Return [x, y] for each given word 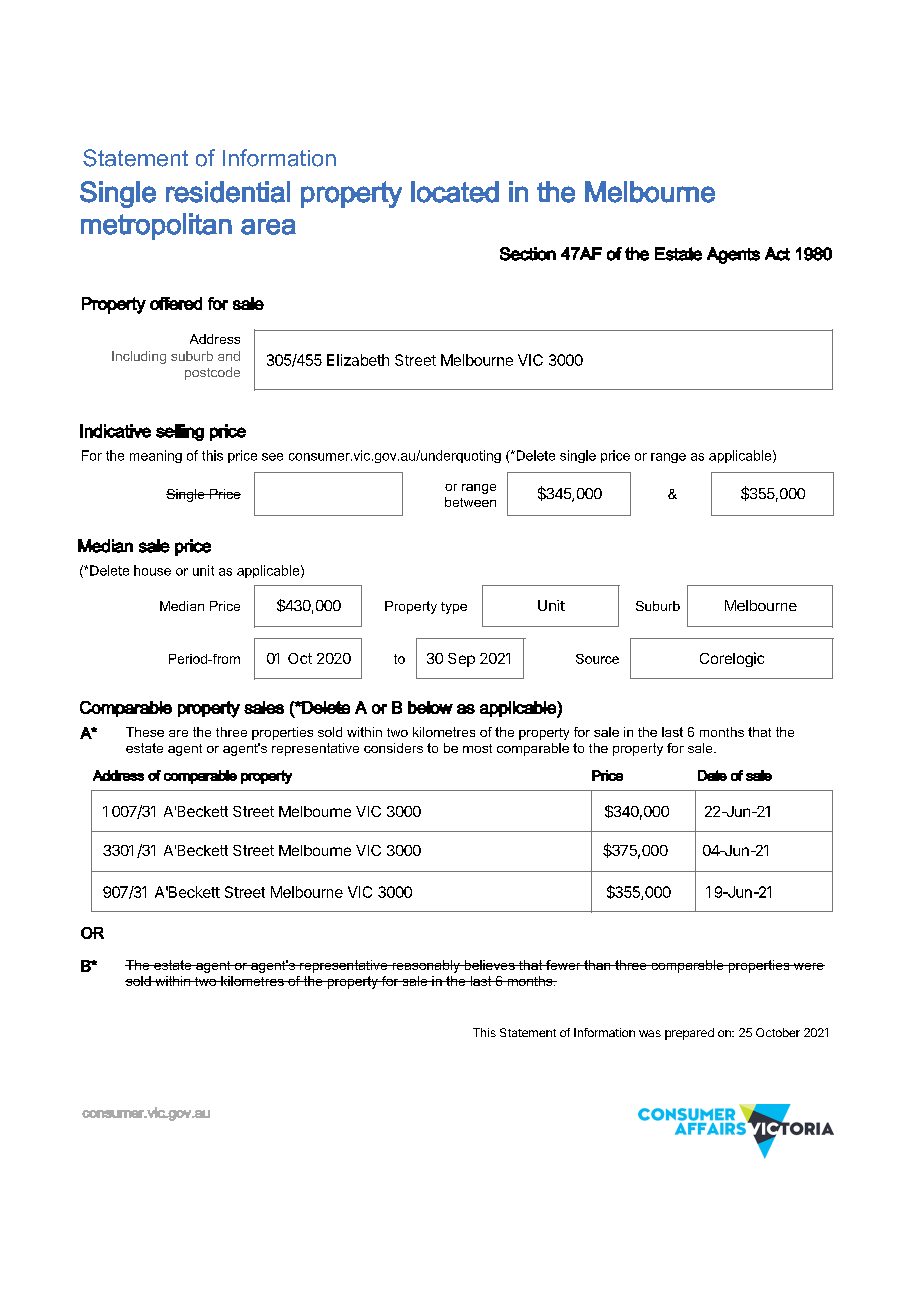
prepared [689, 1034]
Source [597, 659]
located [455, 192]
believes [489, 965]
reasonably [426, 966]
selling [180, 432]
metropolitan [156, 226]
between [470, 502]
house [152, 570]
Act [777, 254]
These [145, 732]
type [454, 608]
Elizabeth [358, 360]
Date [712, 775]
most [477, 748]
